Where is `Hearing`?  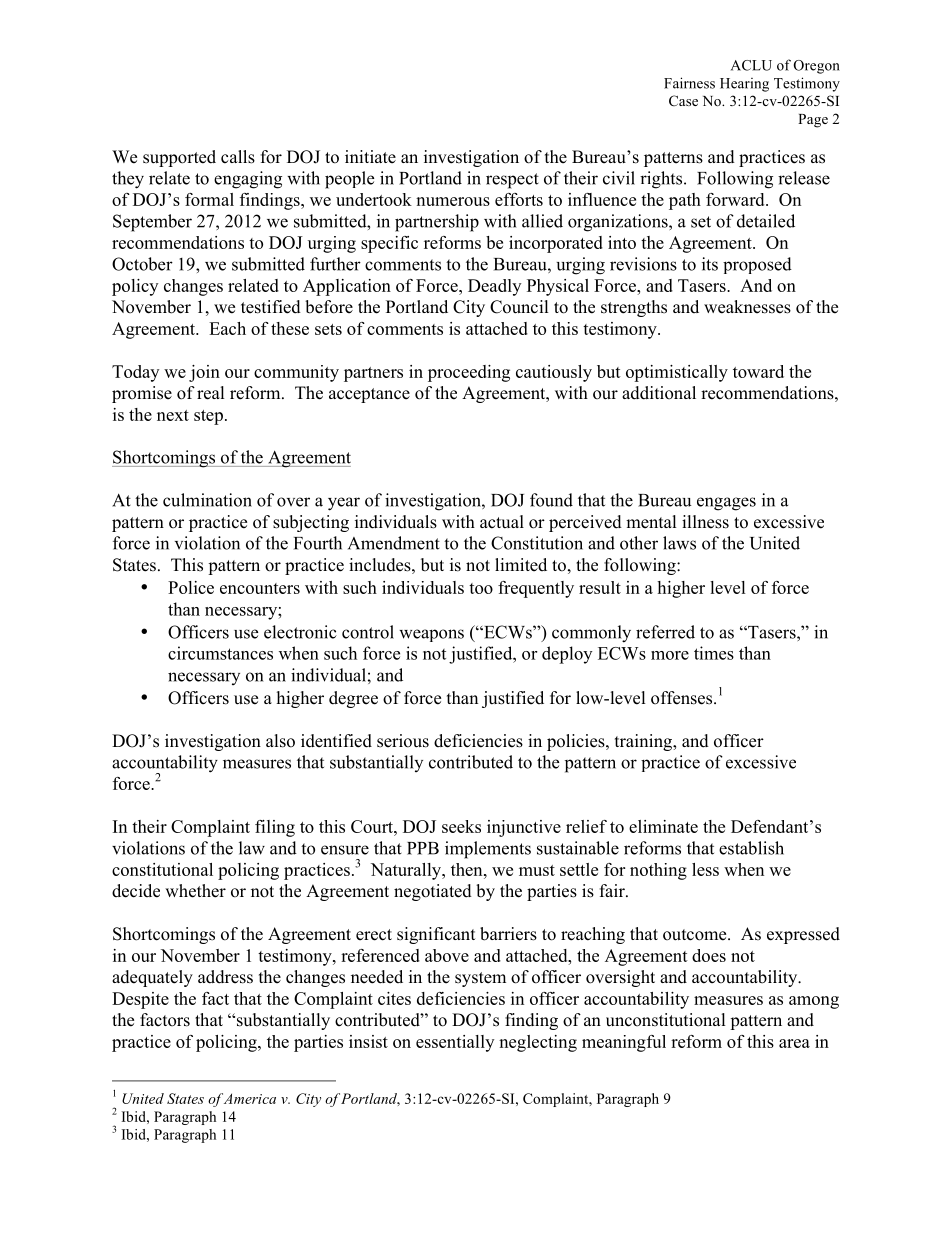 Hearing is located at coordinates (744, 85).
